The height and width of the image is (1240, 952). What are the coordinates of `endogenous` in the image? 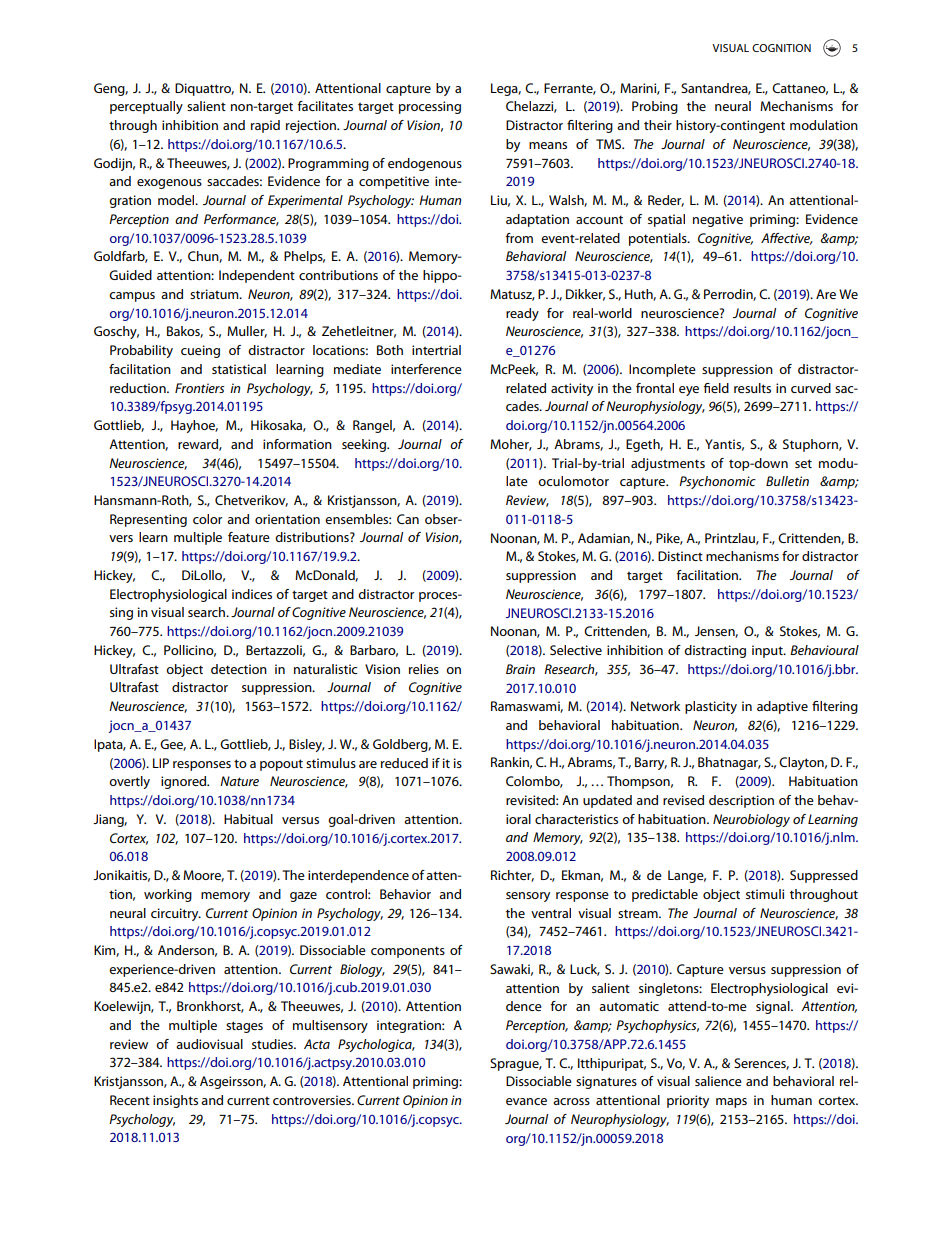 It's located at (425, 164).
